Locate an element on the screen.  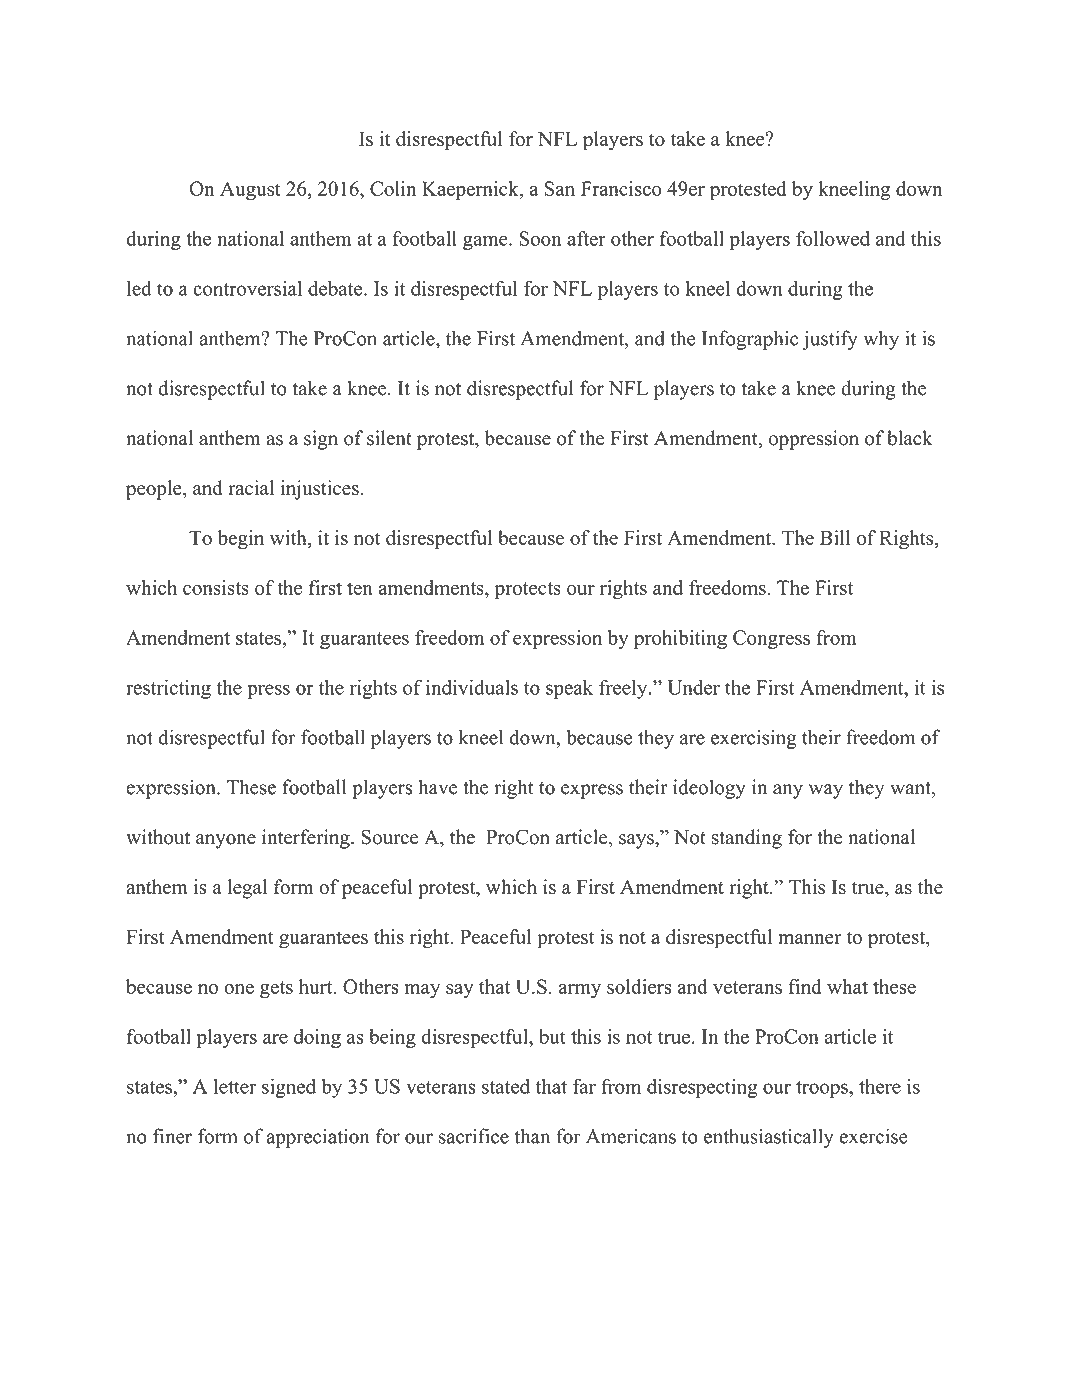
Congress is located at coordinates (771, 639).
